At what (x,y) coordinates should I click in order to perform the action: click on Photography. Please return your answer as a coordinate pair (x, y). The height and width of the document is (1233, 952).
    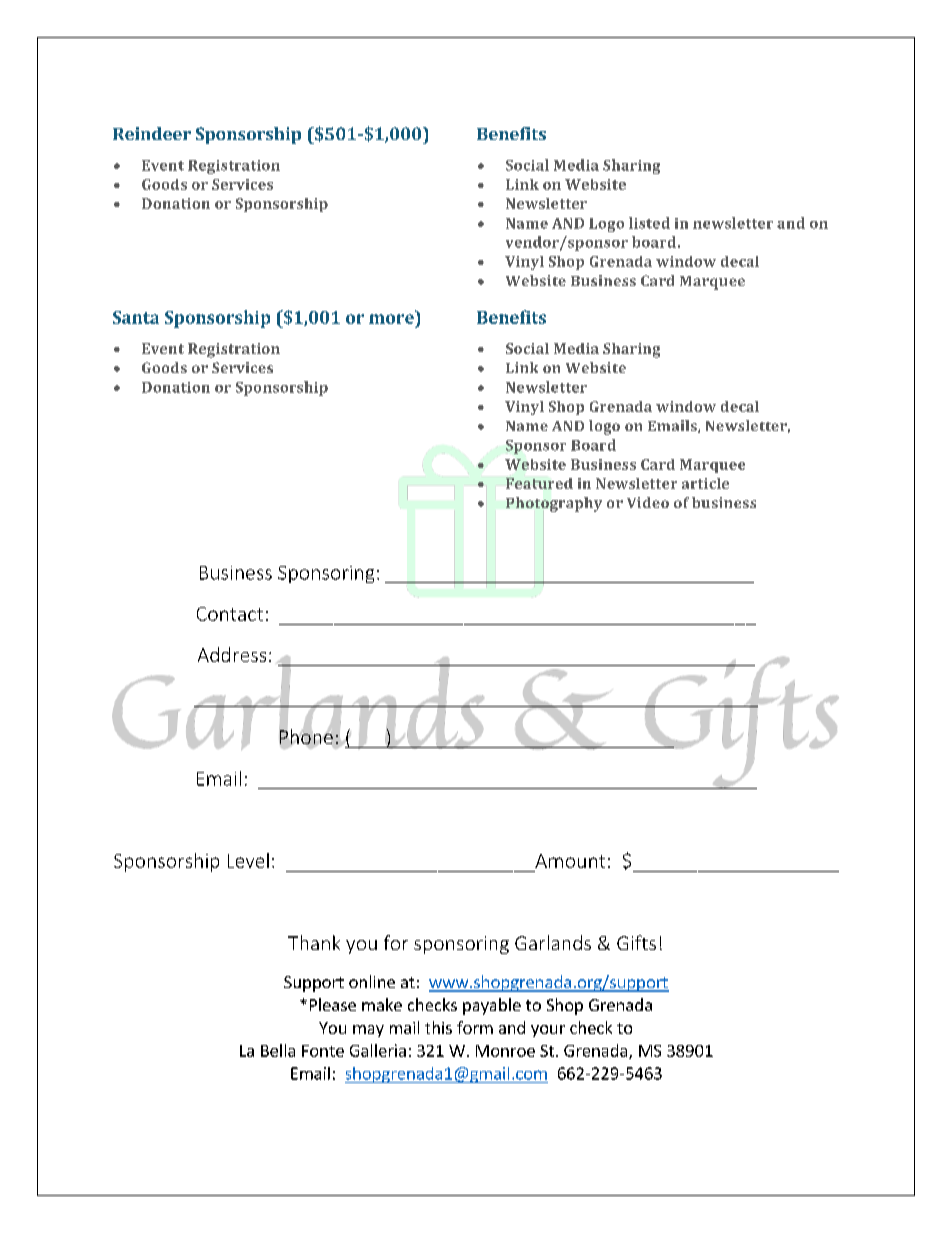
    Looking at the image, I should click on (554, 505).
